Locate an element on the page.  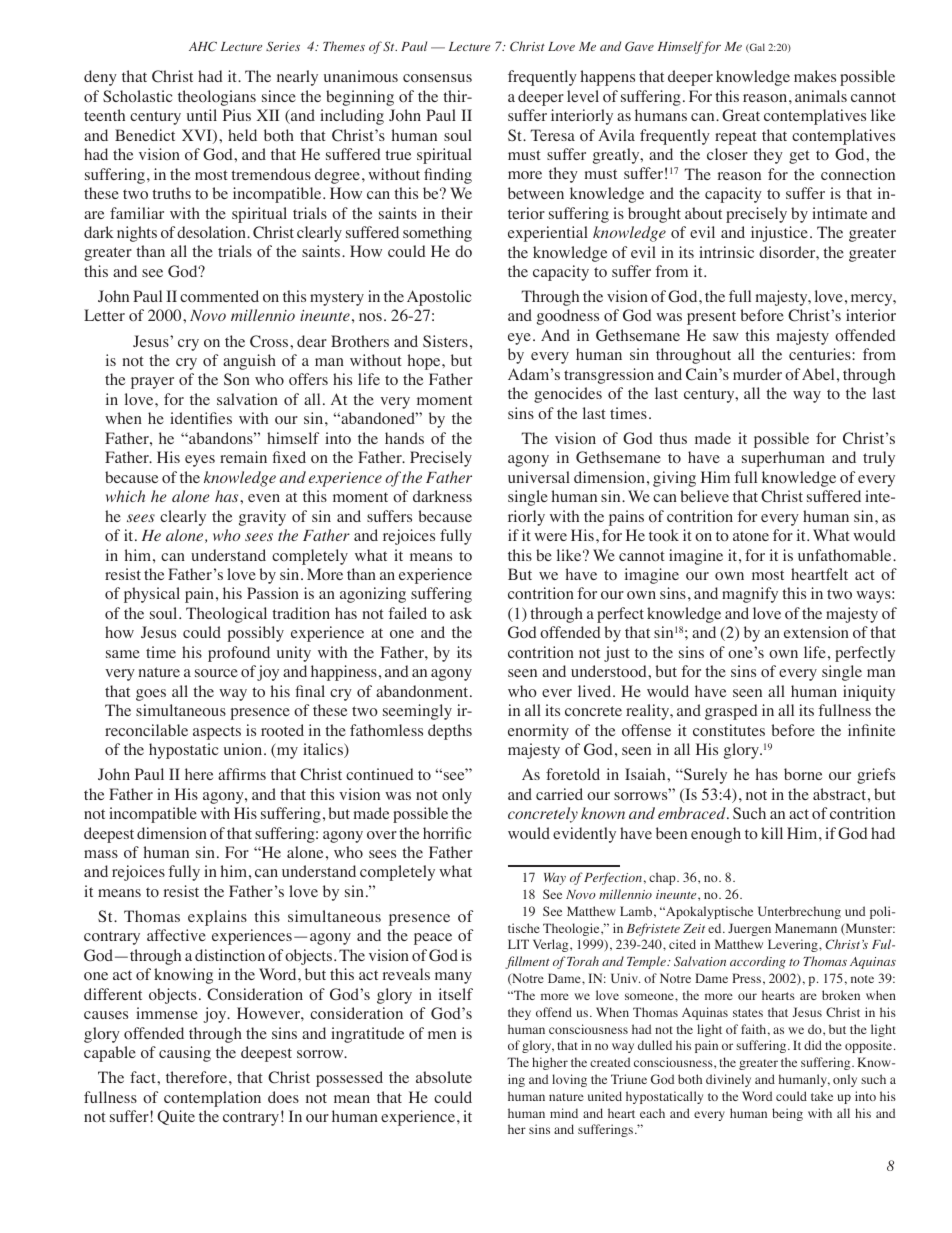
contemplation is located at coordinates (212, 1099).
